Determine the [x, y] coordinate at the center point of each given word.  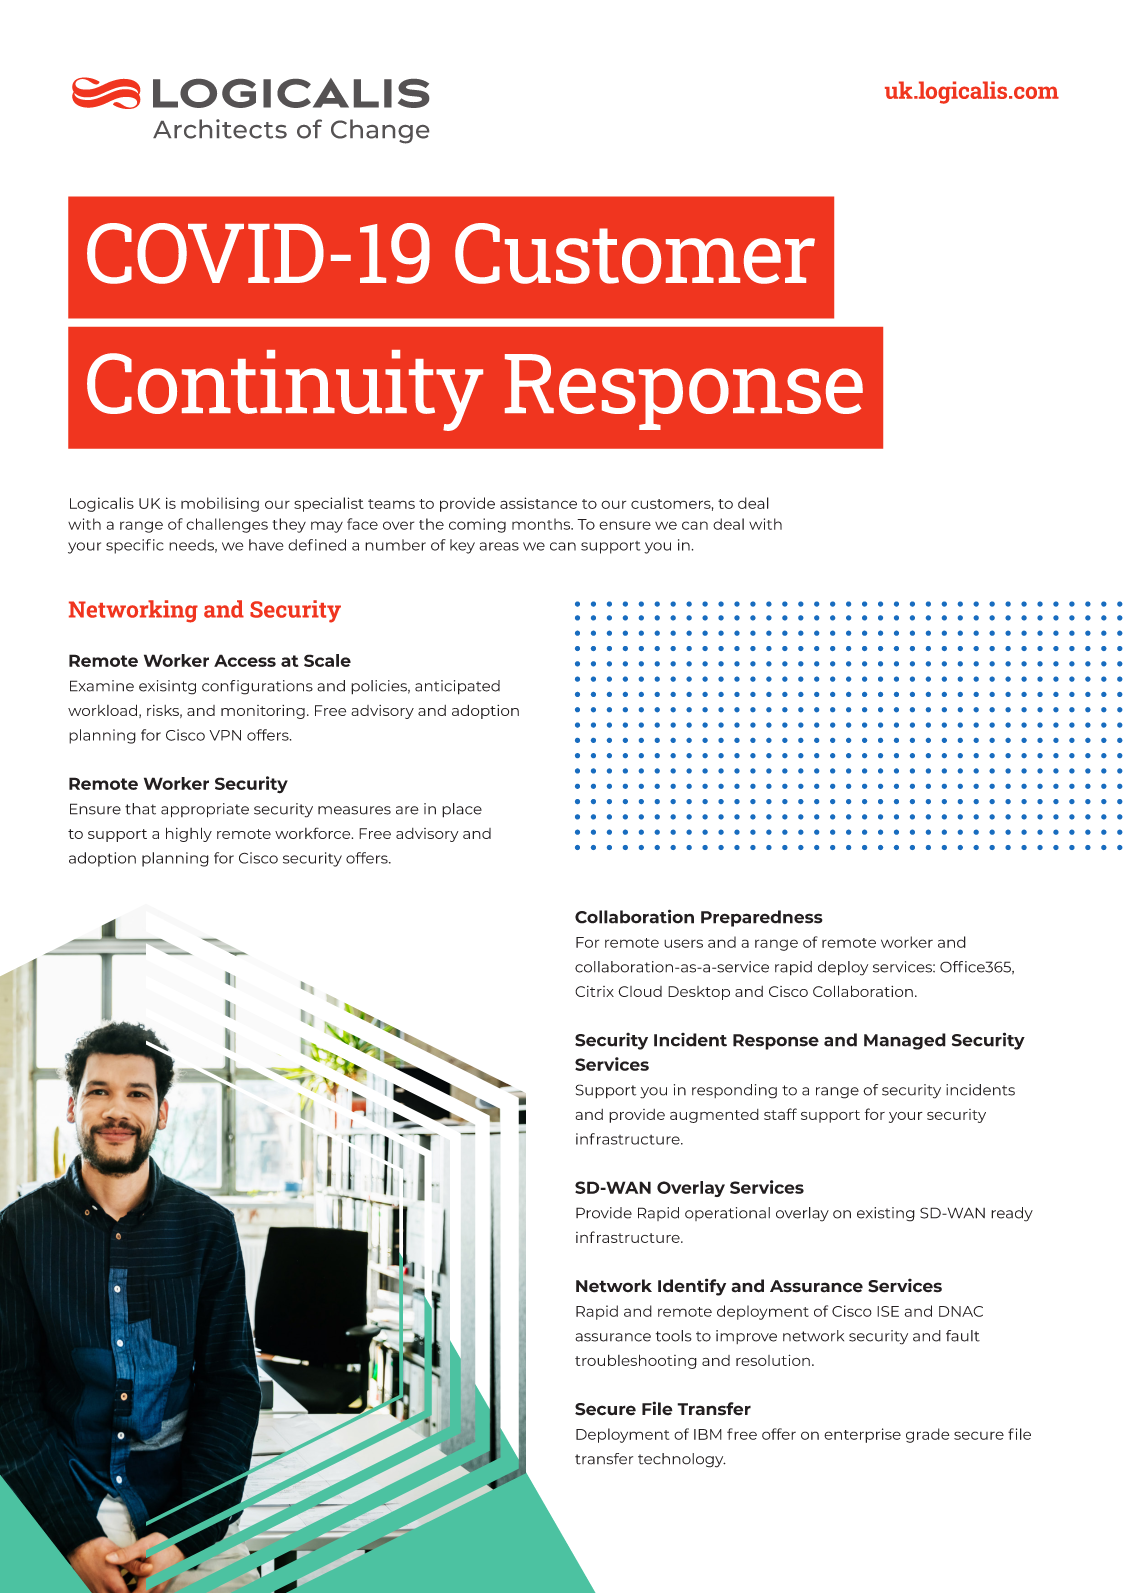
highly [189, 834]
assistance [538, 503]
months [542, 524]
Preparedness [762, 918]
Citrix [594, 991]
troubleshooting [636, 1361]
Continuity [285, 390]
